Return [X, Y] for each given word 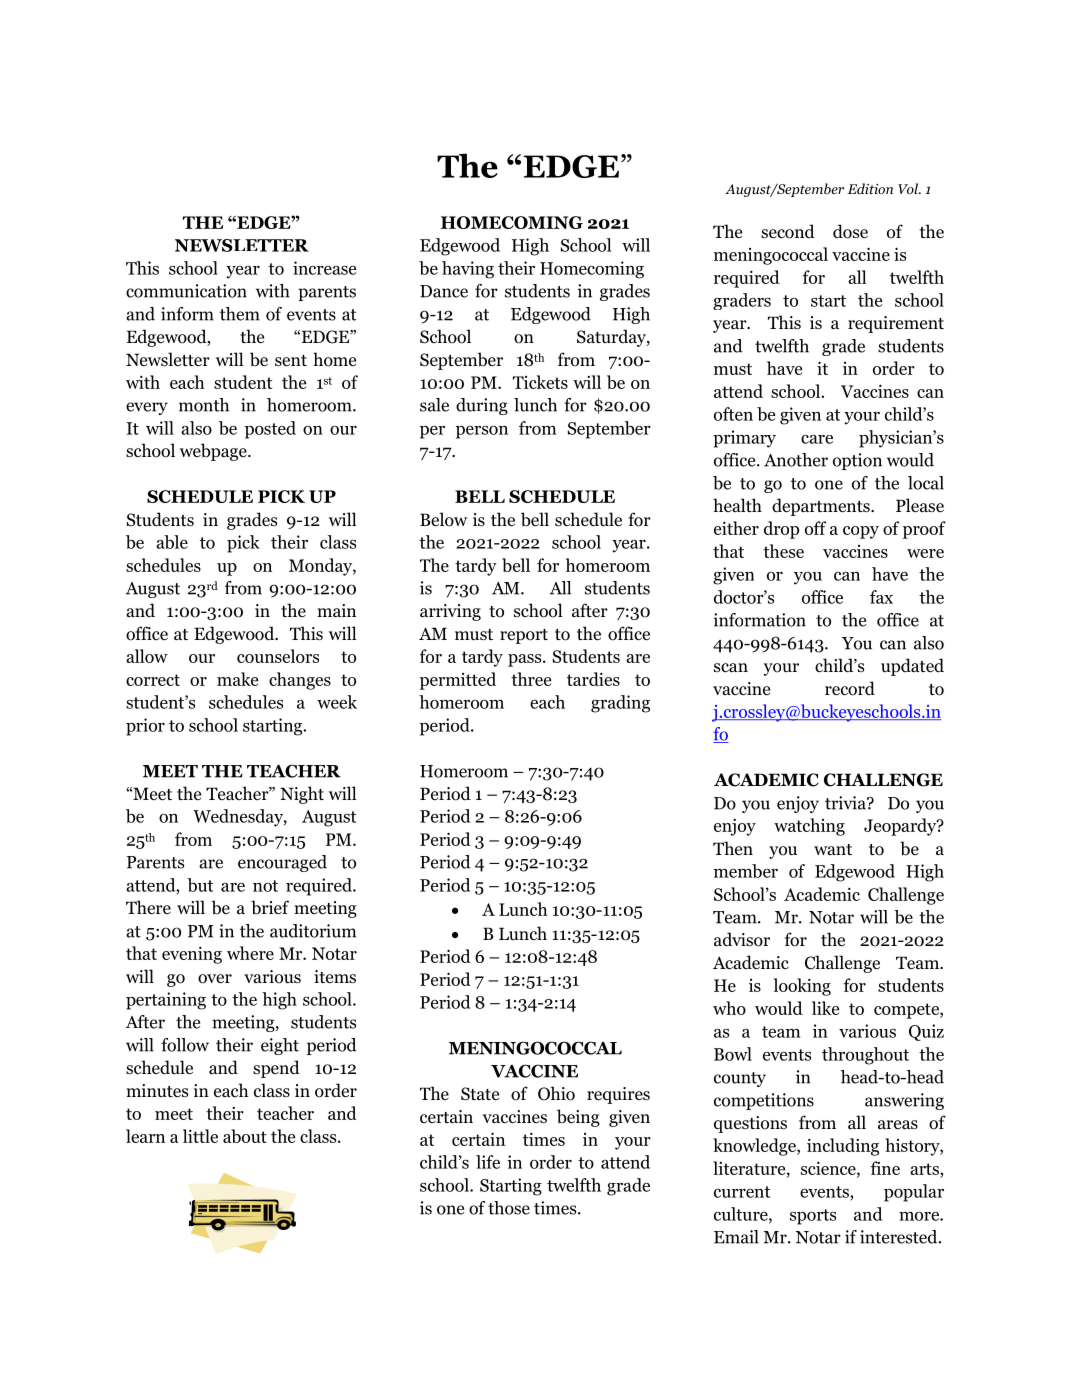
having [468, 270]
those [509, 1208]
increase [324, 268]
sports [813, 1217]
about [245, 1136]
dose [850, 231]
